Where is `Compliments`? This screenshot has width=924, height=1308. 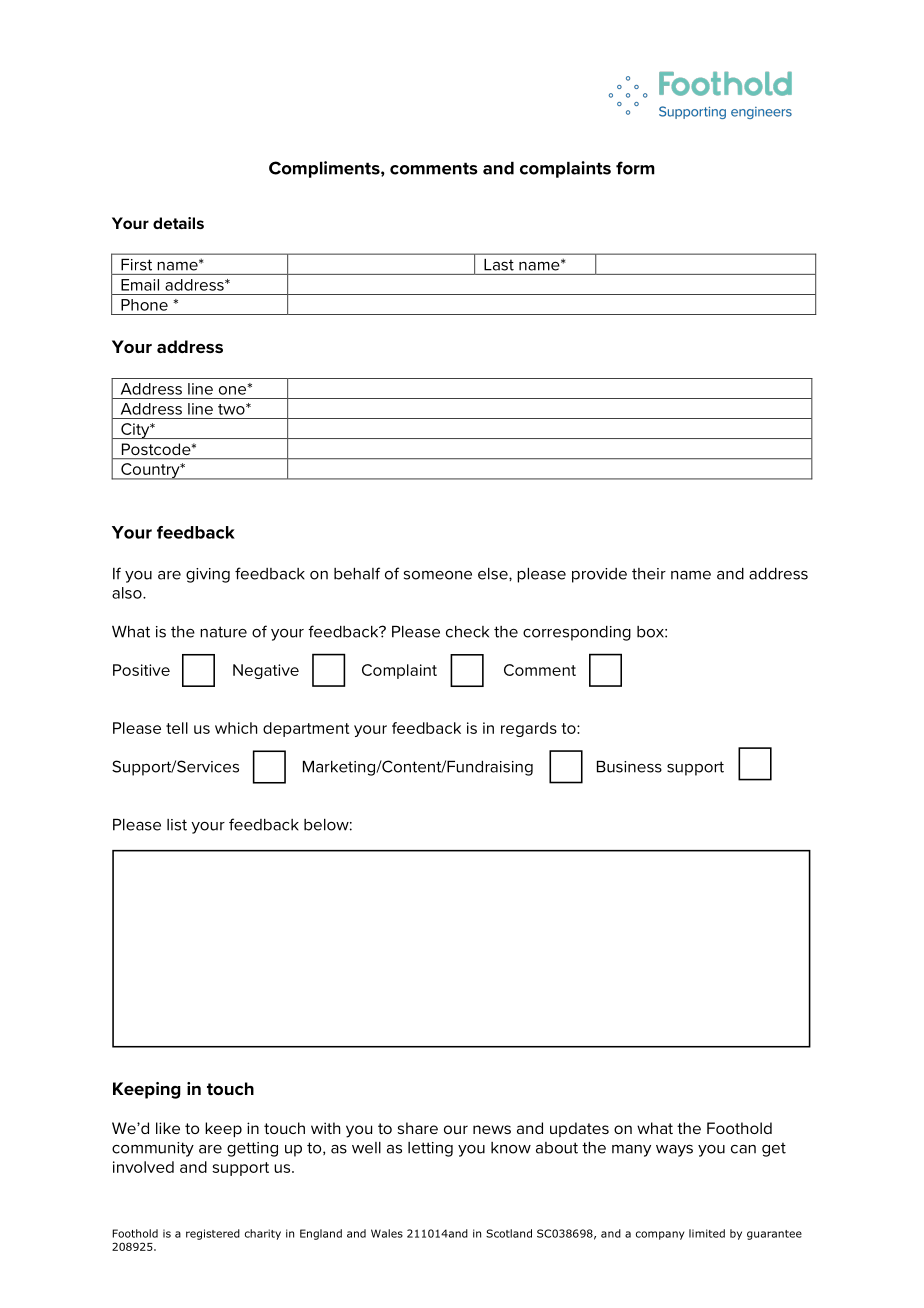 Compliments is located at coordinates (325, 169).
